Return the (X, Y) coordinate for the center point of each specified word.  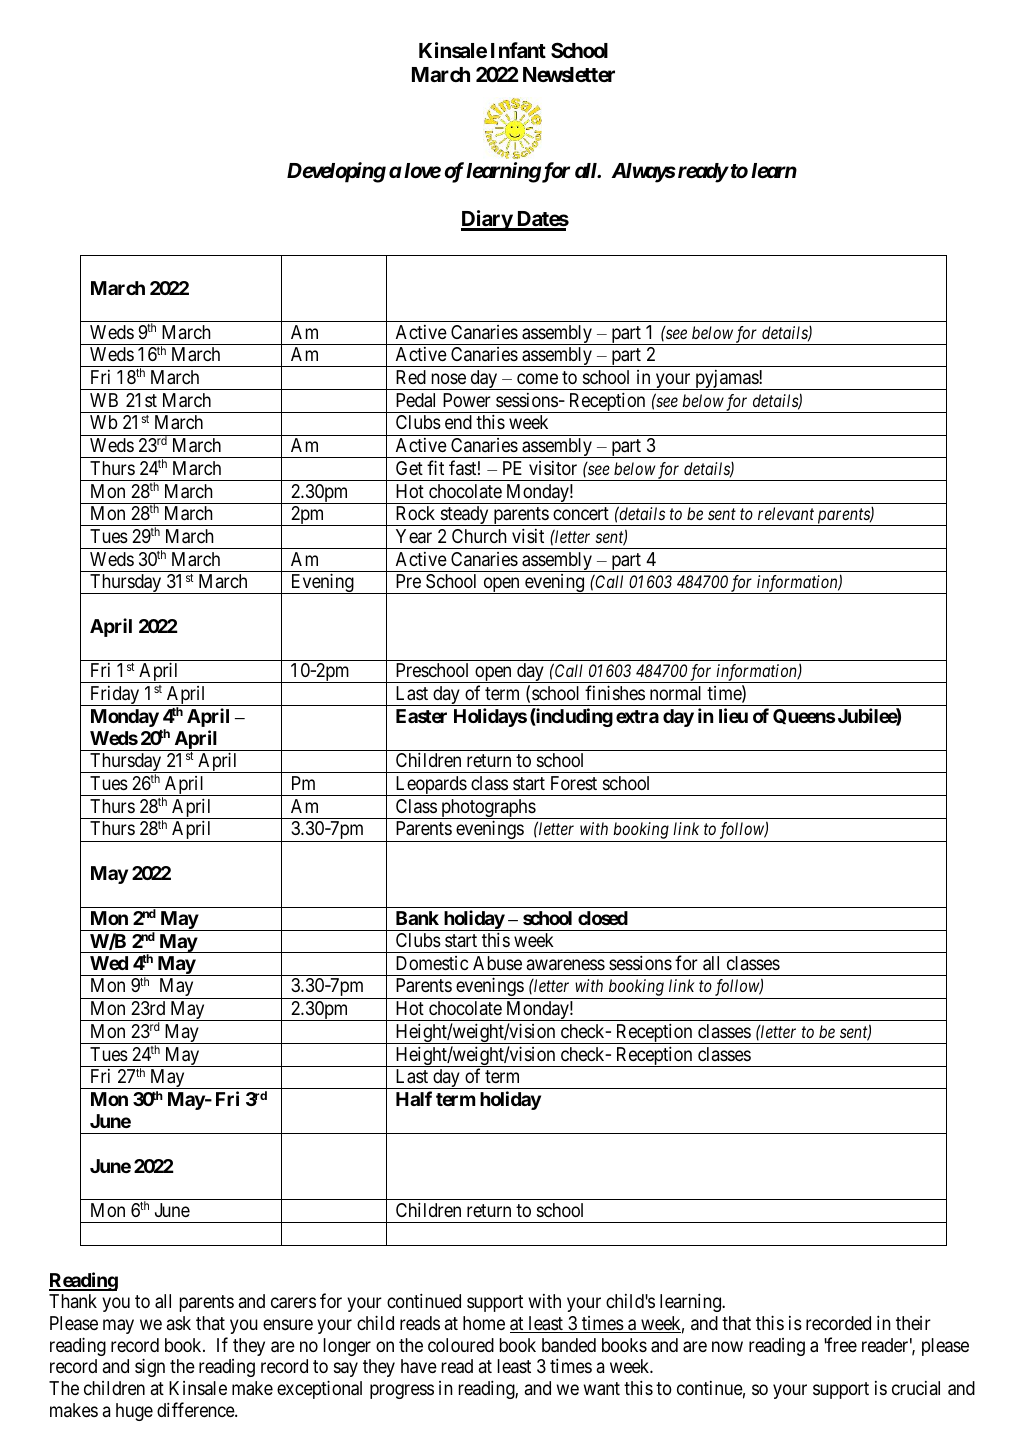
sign (150, 1367)
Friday (115, 696)
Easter (421, 716)
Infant (518, 50)
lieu (733, 715)
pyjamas (726, 380)
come (537, 378)
